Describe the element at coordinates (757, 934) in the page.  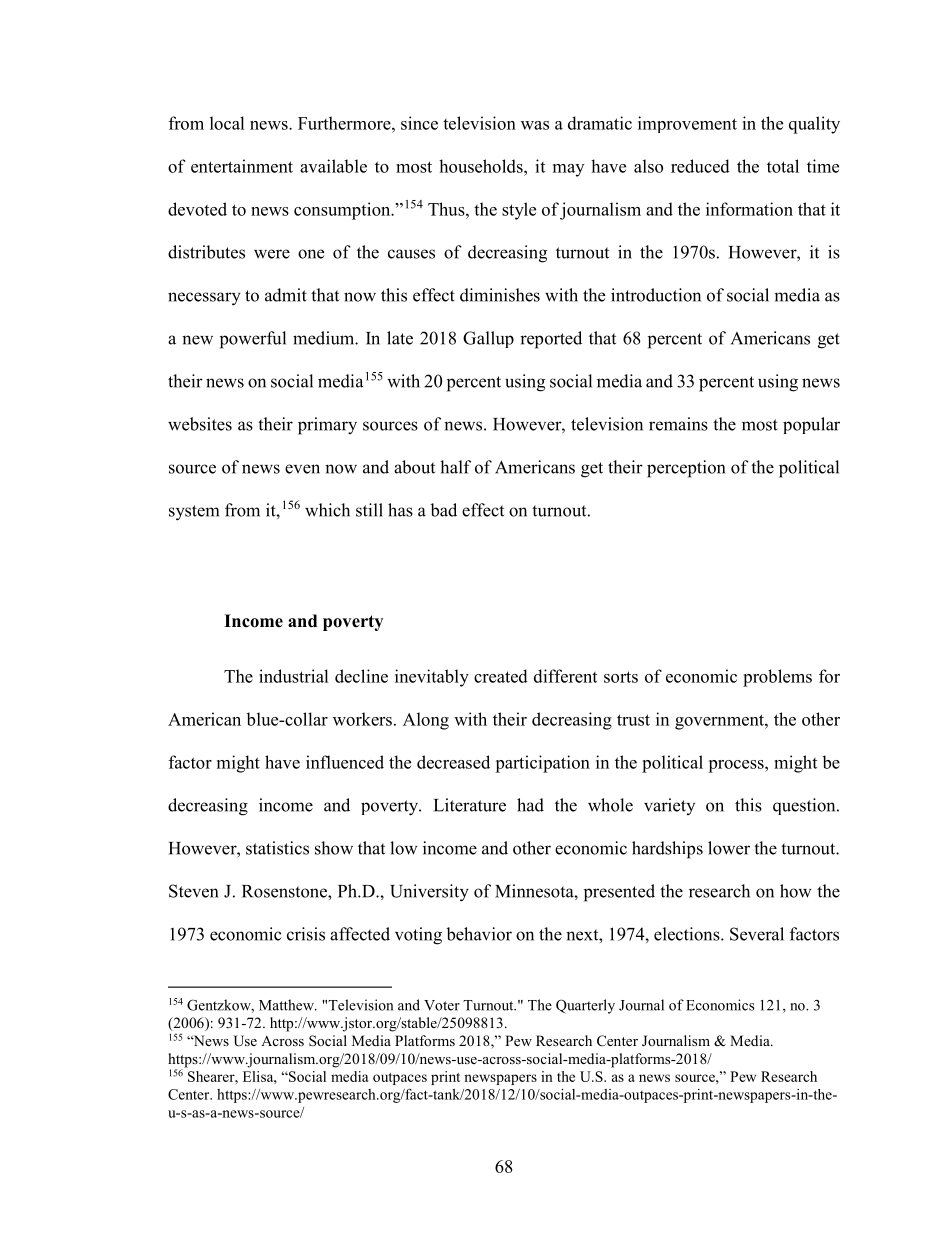
I see `Several` at that location.
